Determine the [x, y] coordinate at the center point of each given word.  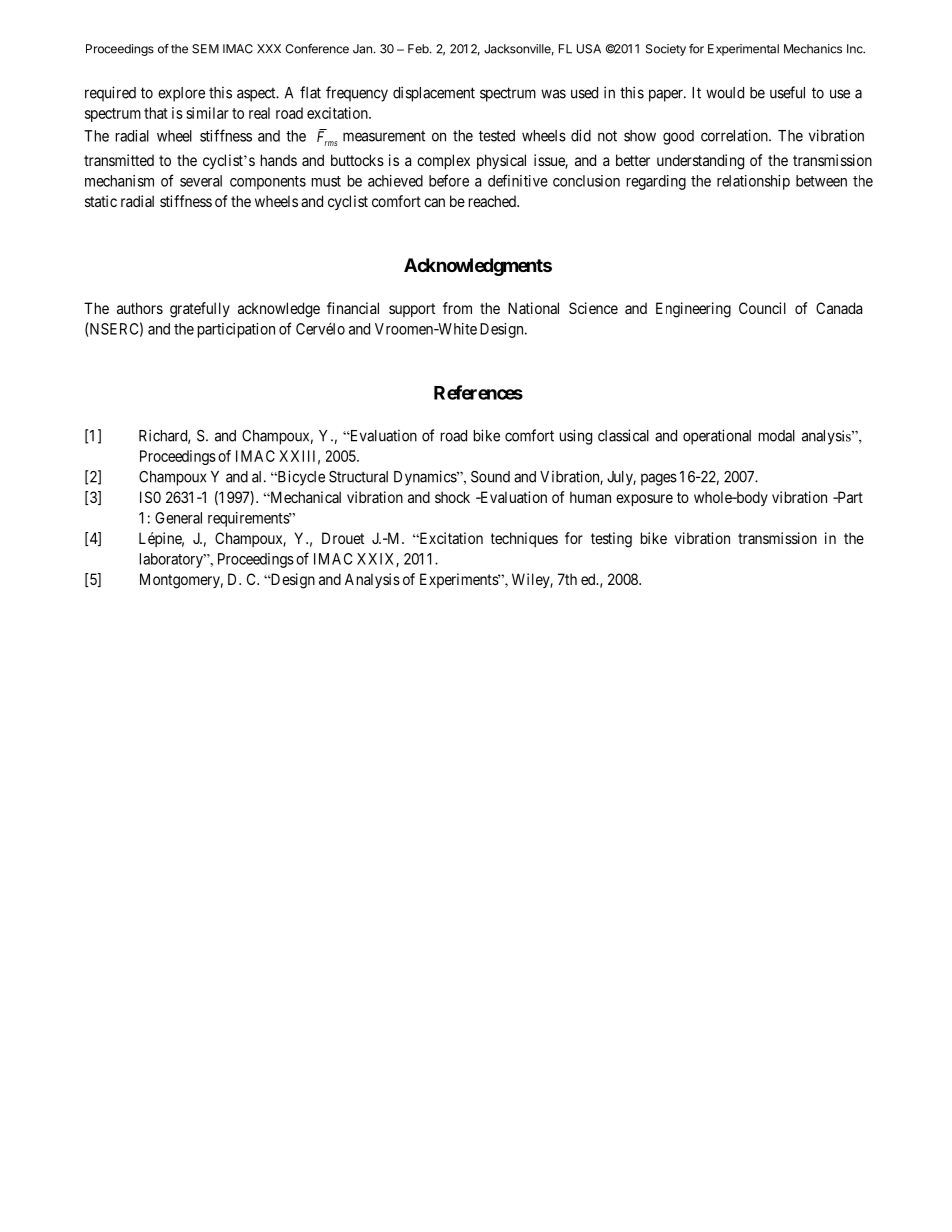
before [449, 180]
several [201, 181]
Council [762, 308]
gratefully [200, 310]
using [576, 437]
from [457, 308]
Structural [358, 477]
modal [777, 436]
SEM [205, 49]
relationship [753, 182]
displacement [434, 94]
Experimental [743, 50]
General [178, 518]
